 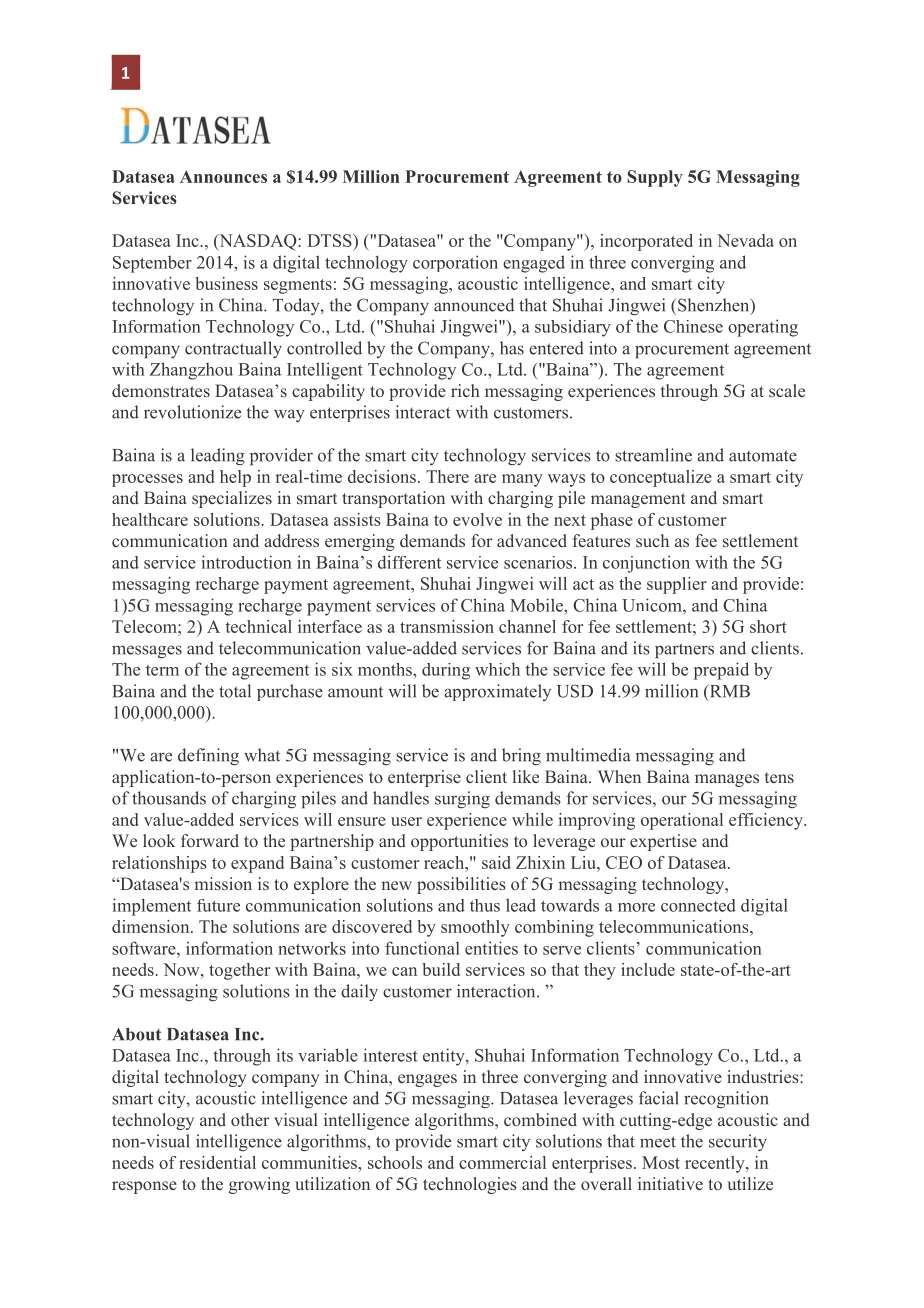 I want to click on technologies, so click(x=470, y=1185).
